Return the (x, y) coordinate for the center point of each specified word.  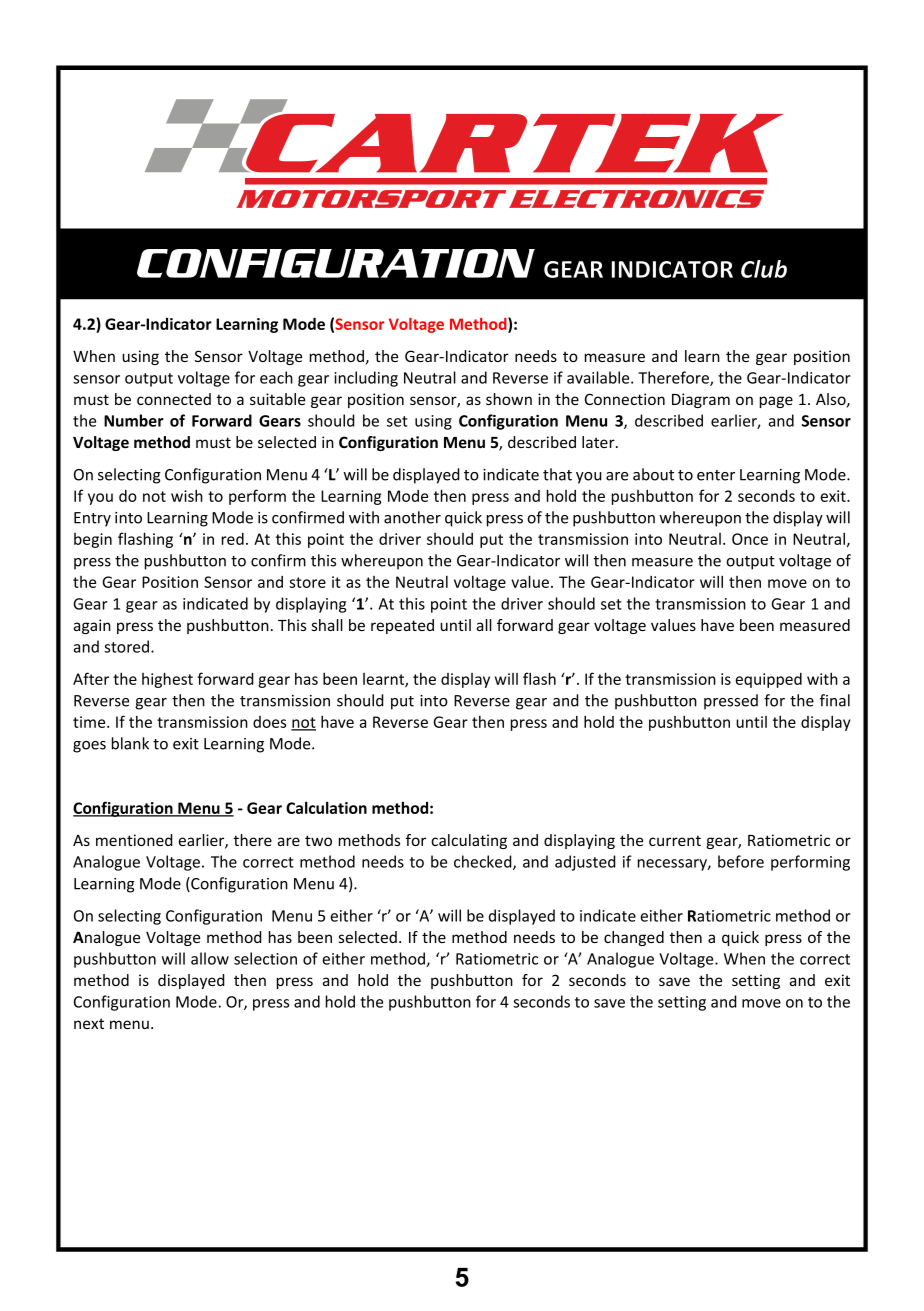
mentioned (134, 840)
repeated (402, 626)
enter (716, 475)
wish (187, 495)
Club (764, 269)
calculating (469, 841)
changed (634, 938)
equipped (768, 680)
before (741, 861)
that (557, 474)
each (276, 377)
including (366, 379)
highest (167, 680)
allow (210, 958)
